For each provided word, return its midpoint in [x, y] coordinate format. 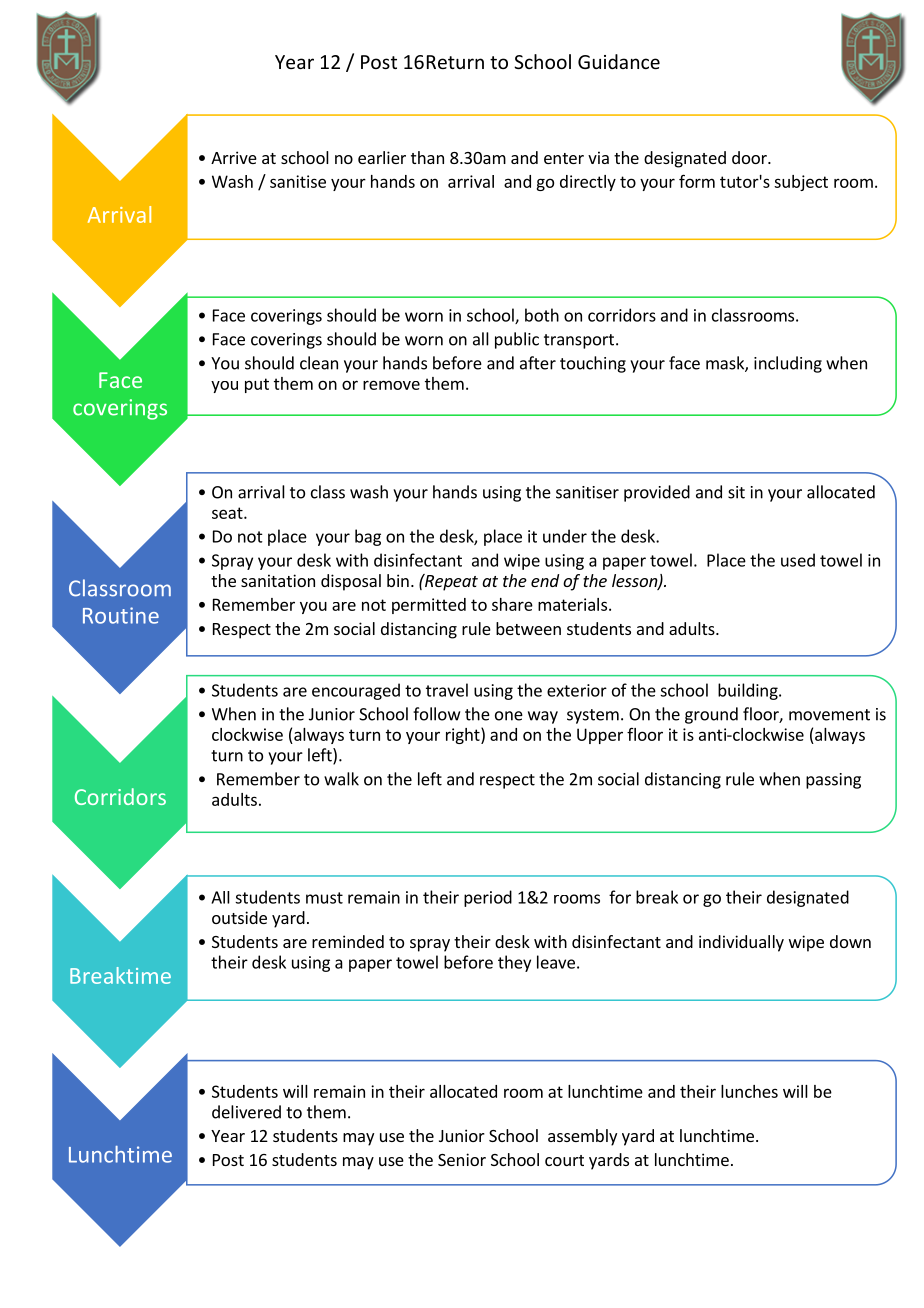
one [509, 716]
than [427, 157]
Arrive [234, 157]
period [488, 898]
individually [741, 943]
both [542, 315]
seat [228, 513]
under [565, 536]
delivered [246, 1112]
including [788, 364]
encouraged [356, 691]
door [750, 157]
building [749, 691]
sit [736, 492]
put [257, 385]
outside [239, 917]
